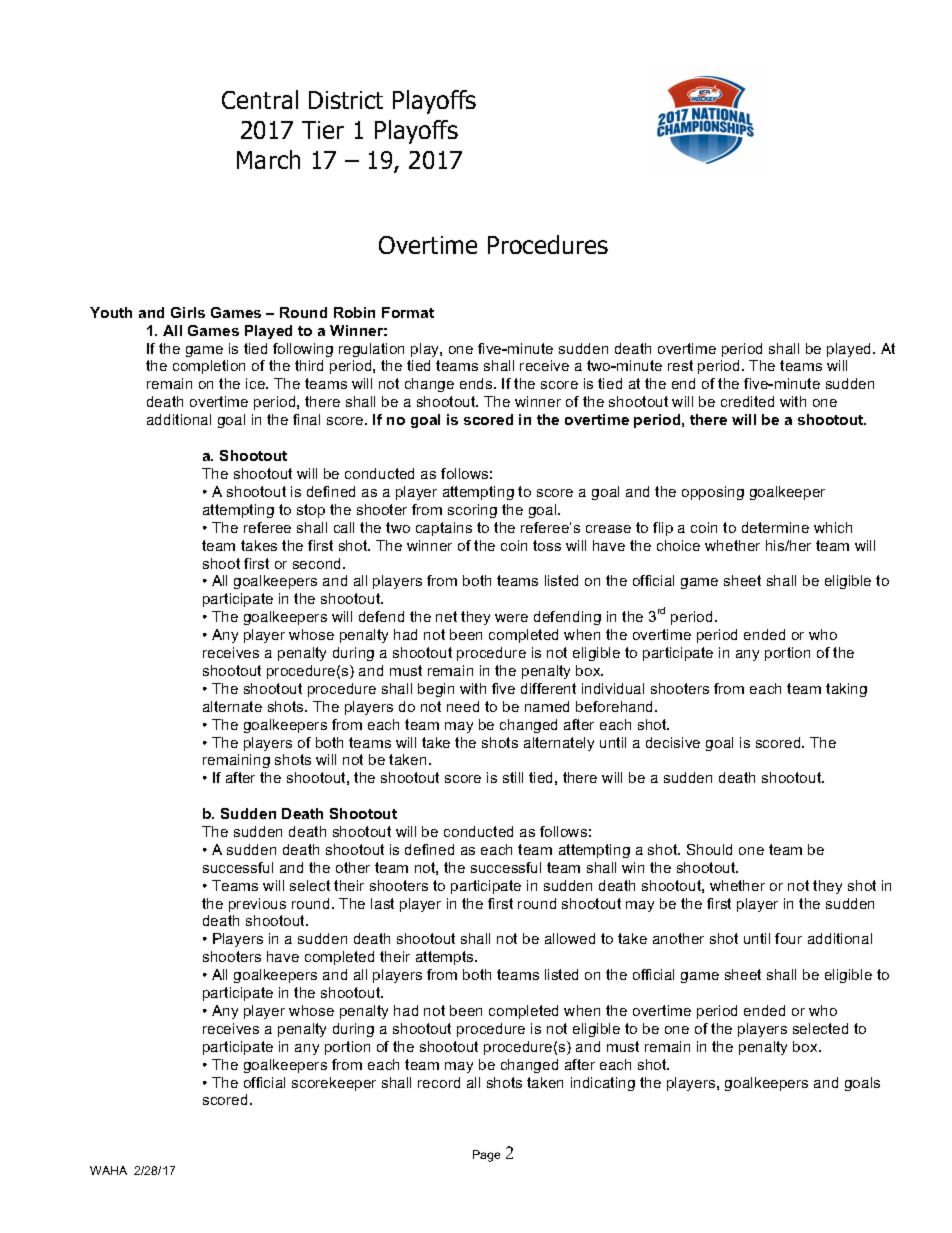 This screenshot has height=1233, width=952. I want to click on Central, so click(260, 99).
